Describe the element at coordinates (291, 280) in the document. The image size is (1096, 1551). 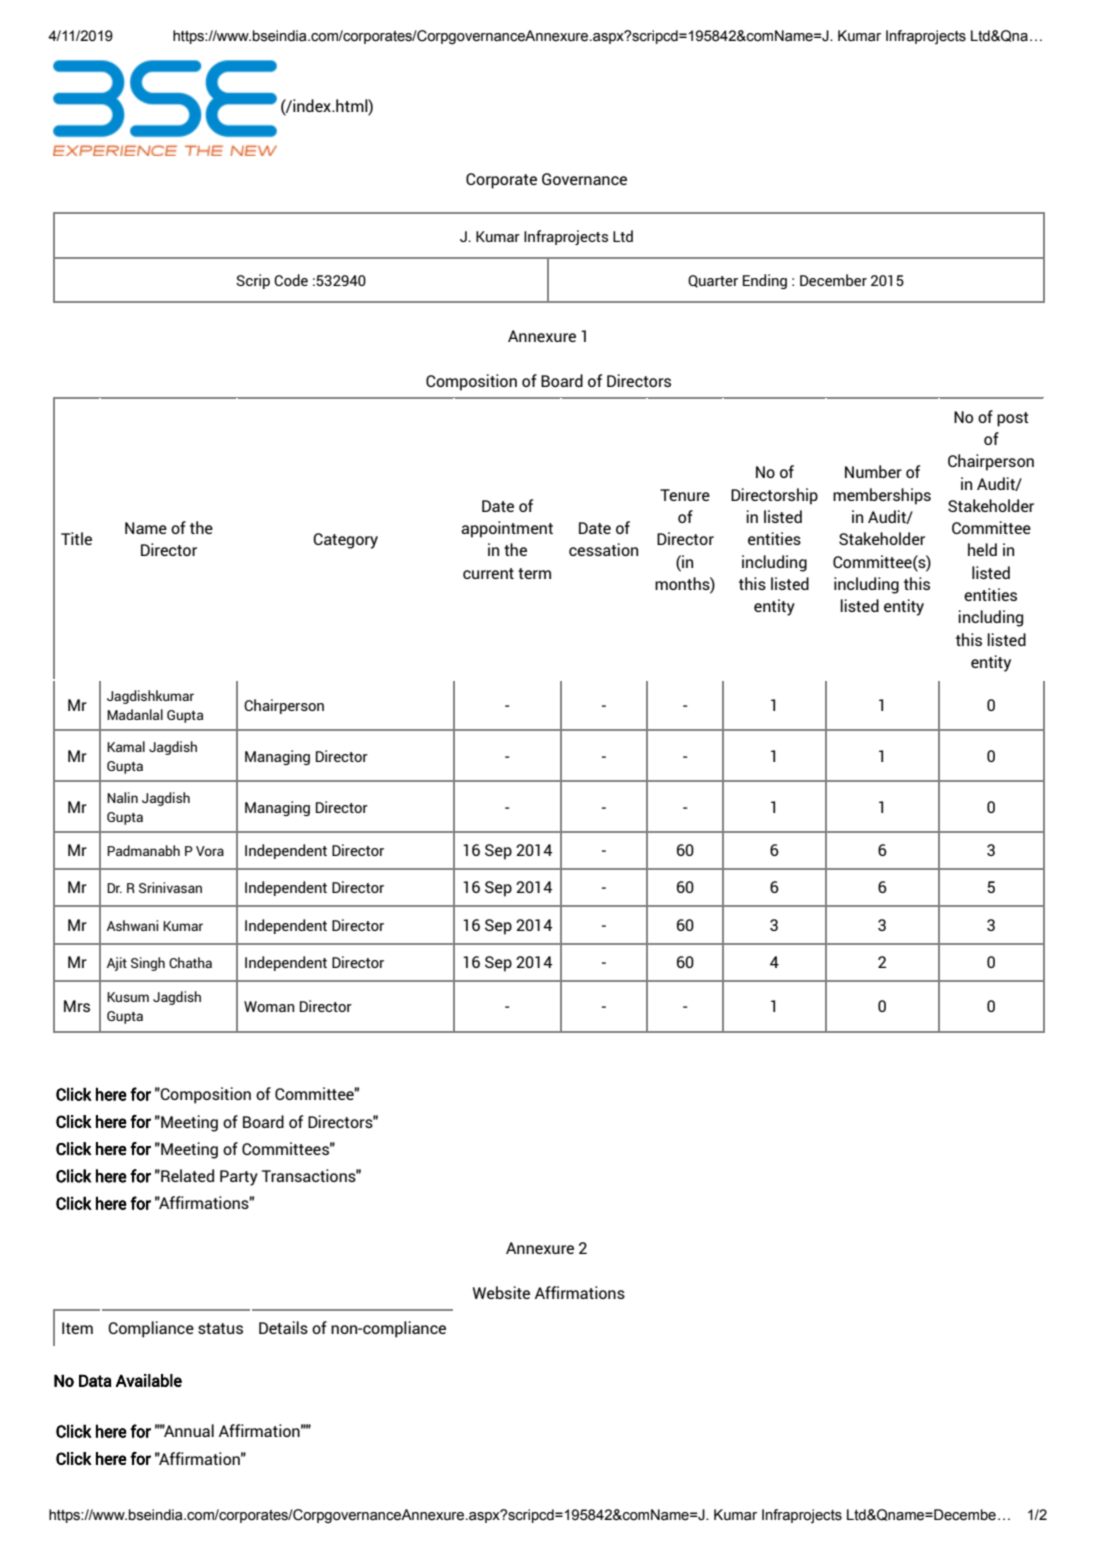
I see `Code` at that location.
